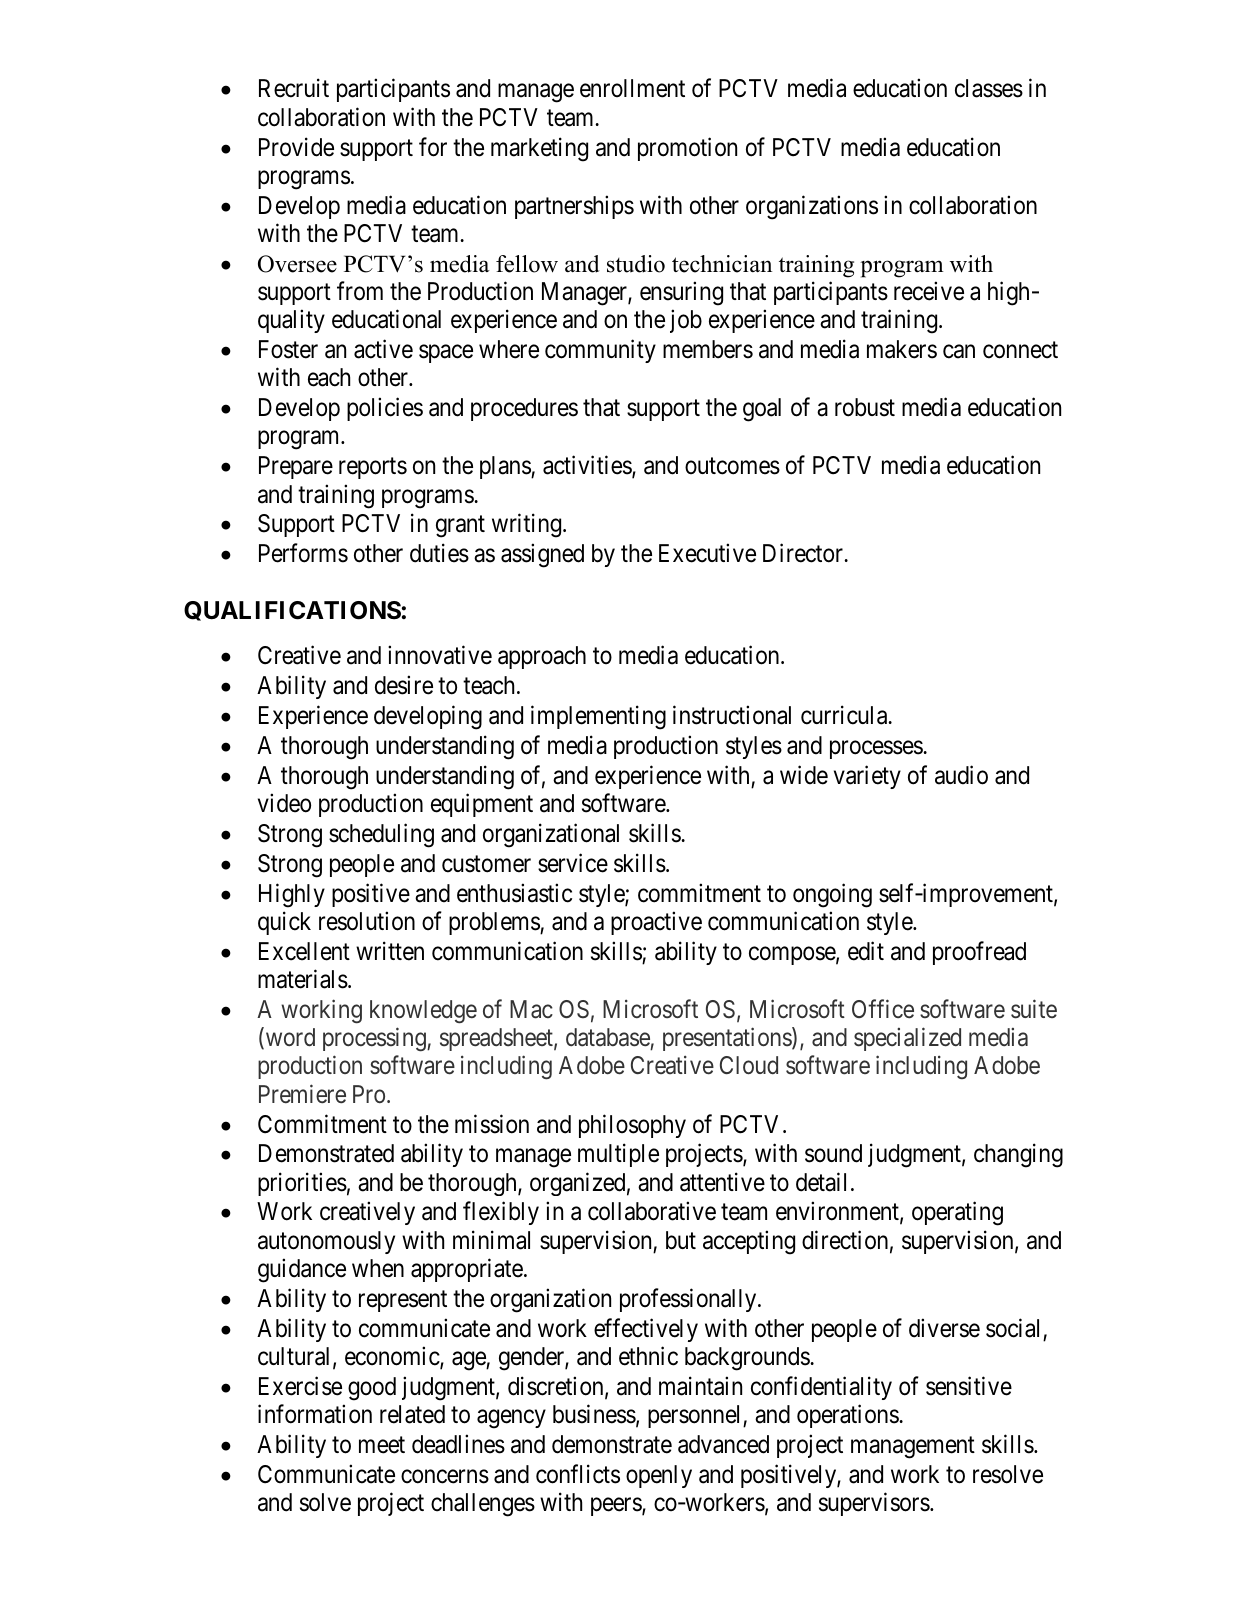 This document has height=1617, width=1249. I want to click on Provide, so click(296, 147).
